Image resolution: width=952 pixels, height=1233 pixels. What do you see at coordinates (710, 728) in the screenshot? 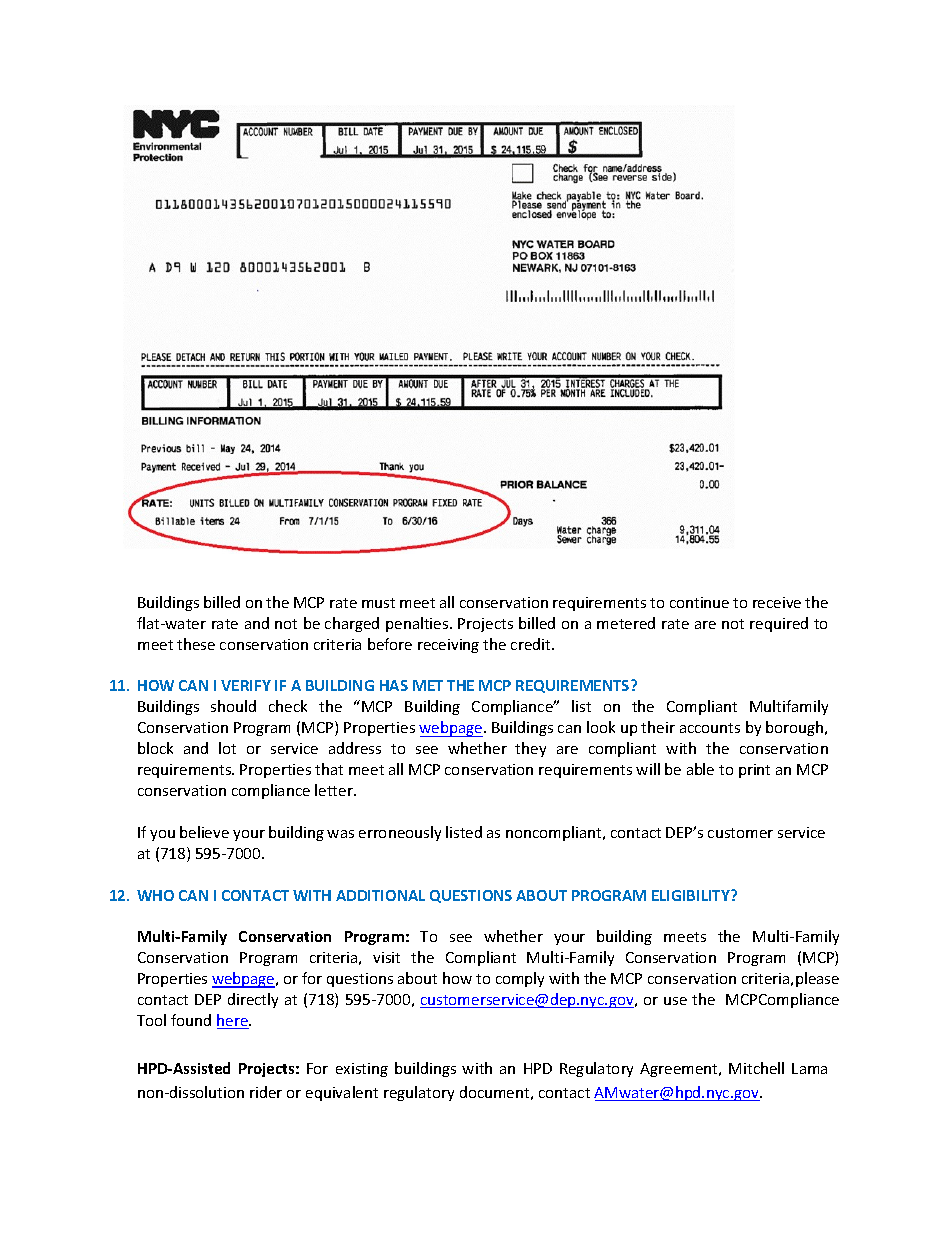
I see `accounts` at bounding box center [710, 728].
